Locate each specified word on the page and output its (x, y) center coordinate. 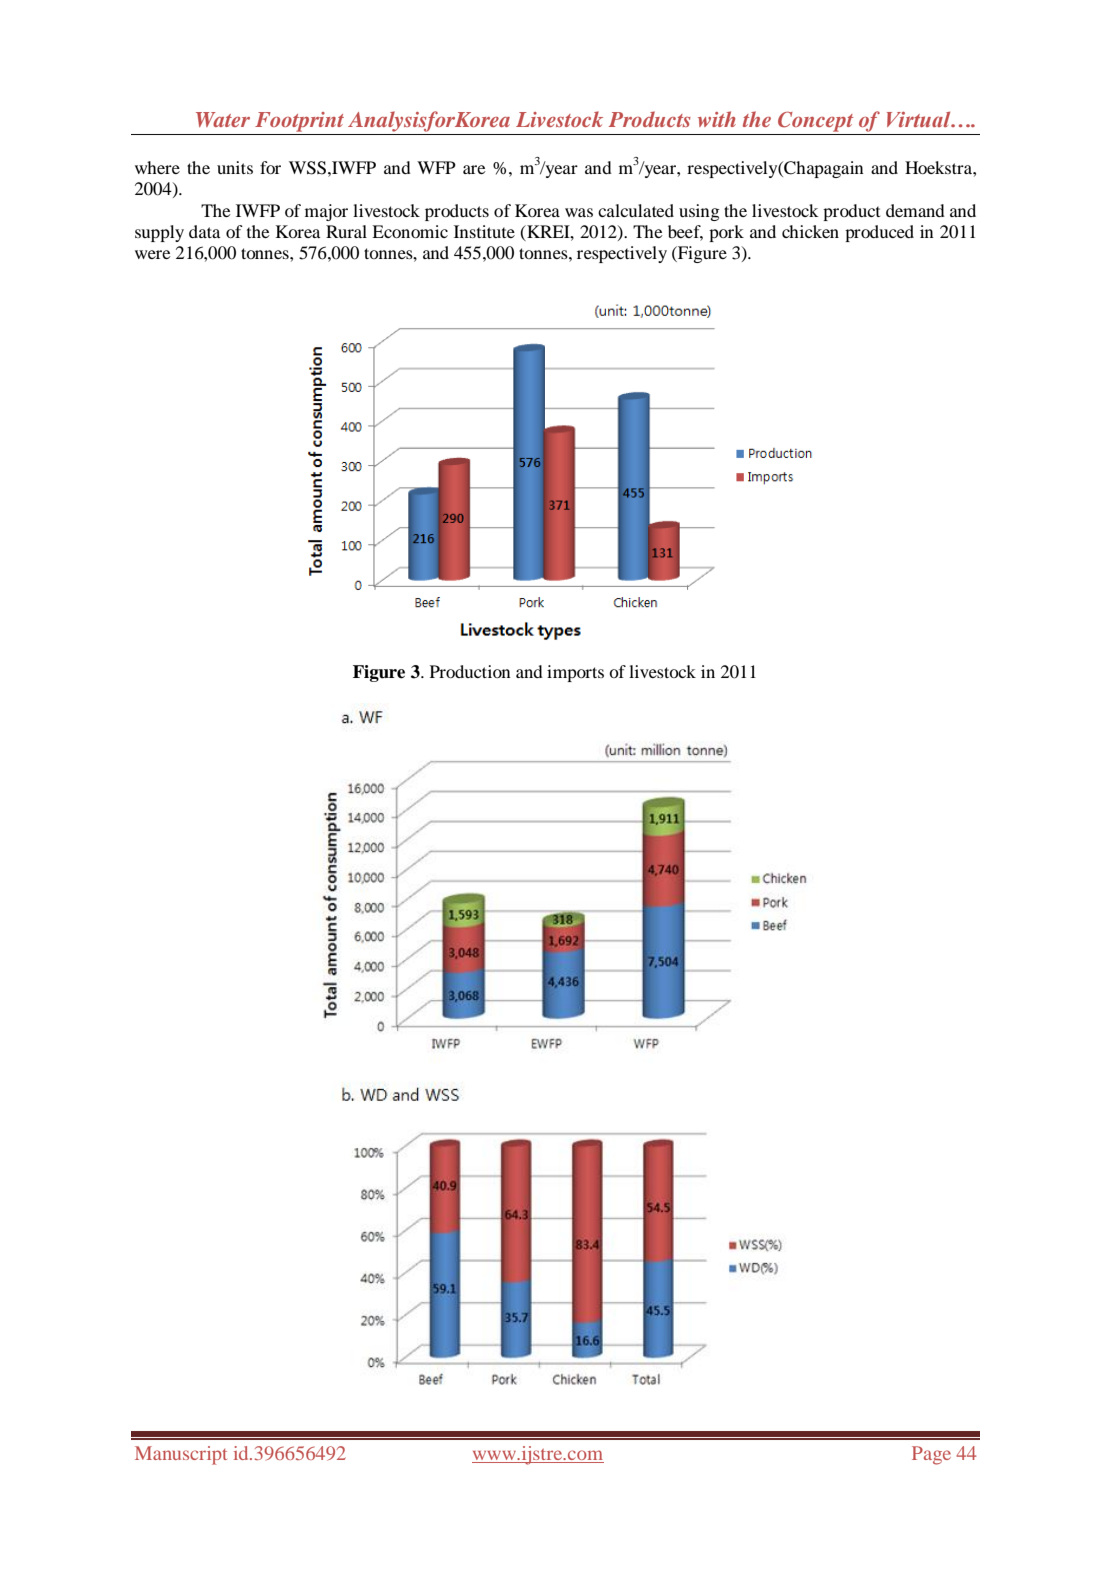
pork (726, 233)
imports (575, 673)
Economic (410, 231)
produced (879, 233)
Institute (484, 231)
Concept (815, 121)
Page (931, 1455)
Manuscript (181, 1455)
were (153, 254)
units (235, 167)
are (474, 169)
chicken (810, 231)
